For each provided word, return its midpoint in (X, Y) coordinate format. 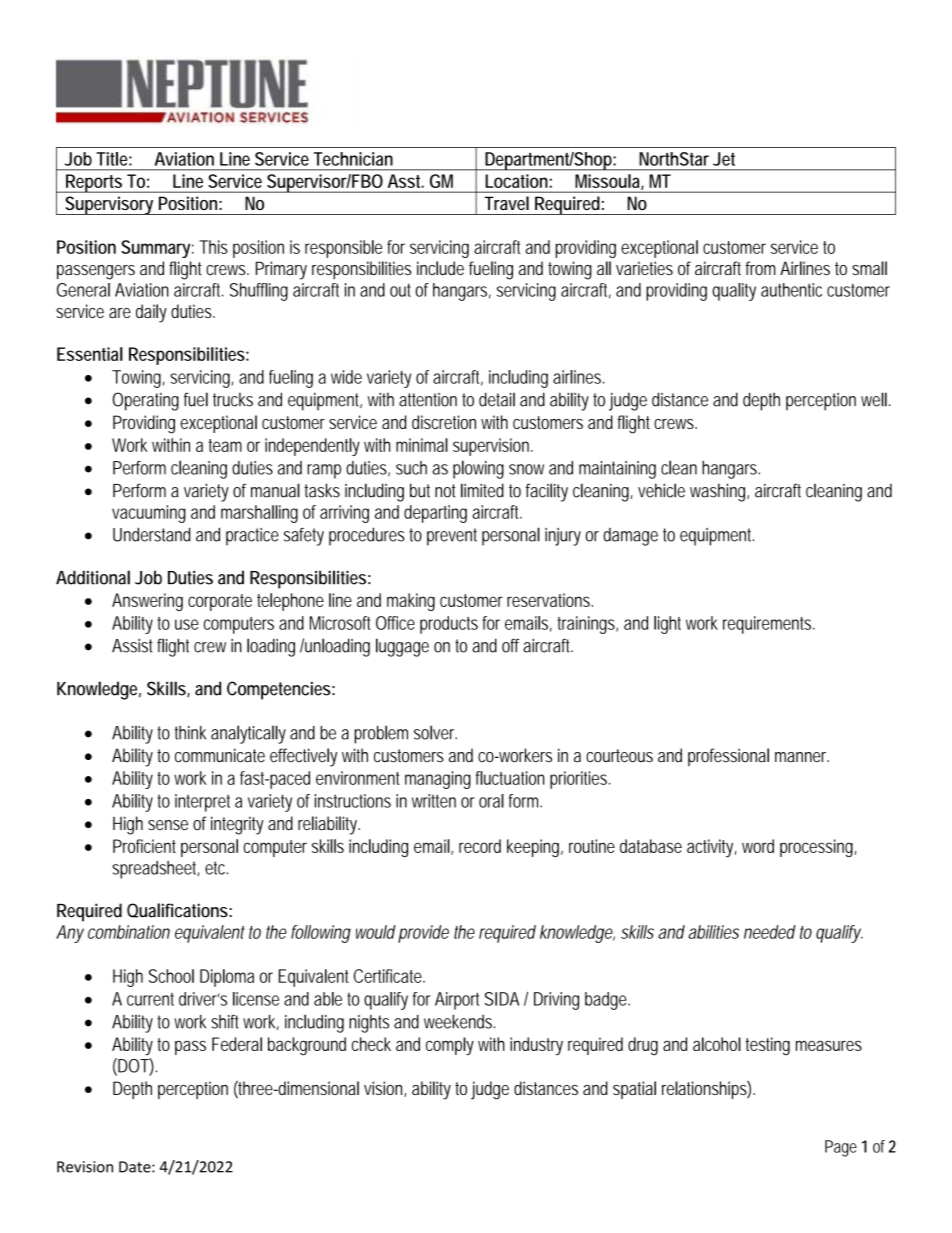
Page (841, 1148)
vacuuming (149, 514)
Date (136, 1167)
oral (491, 801)
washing (719, 492)
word (758, 846)
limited (482, 490)
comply (450, 1046)
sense (168, 825)
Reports (95, 183)
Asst (406, 181)
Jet (724, 159)
